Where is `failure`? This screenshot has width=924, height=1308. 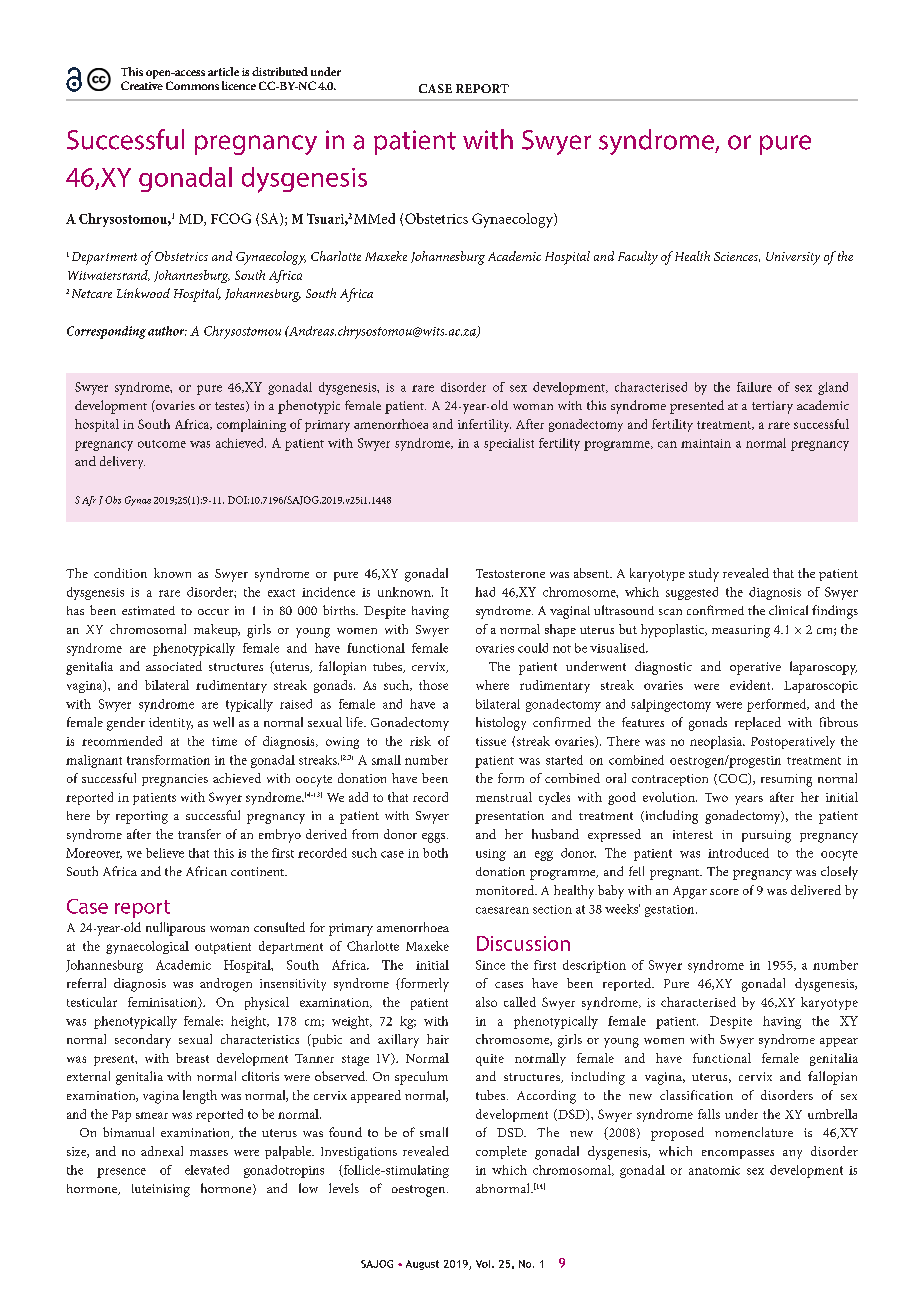
failure is located at coordinates (754, 387).
